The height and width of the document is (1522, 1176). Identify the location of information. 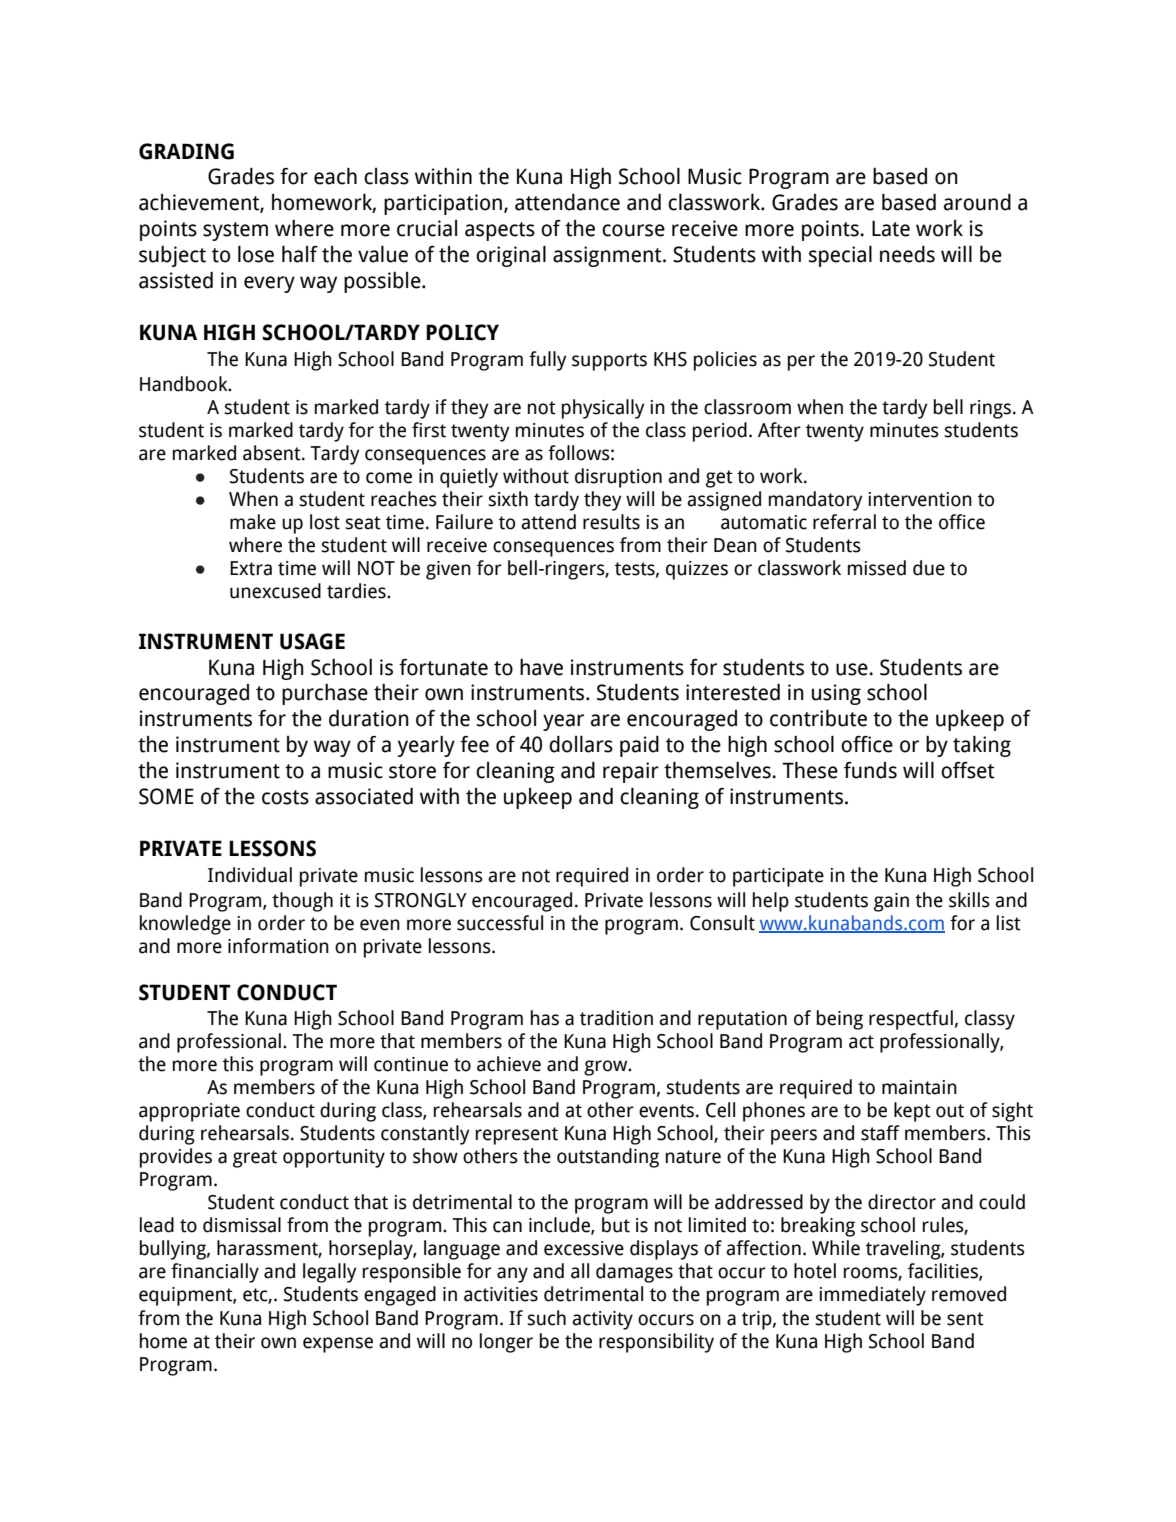
(278, 946).
